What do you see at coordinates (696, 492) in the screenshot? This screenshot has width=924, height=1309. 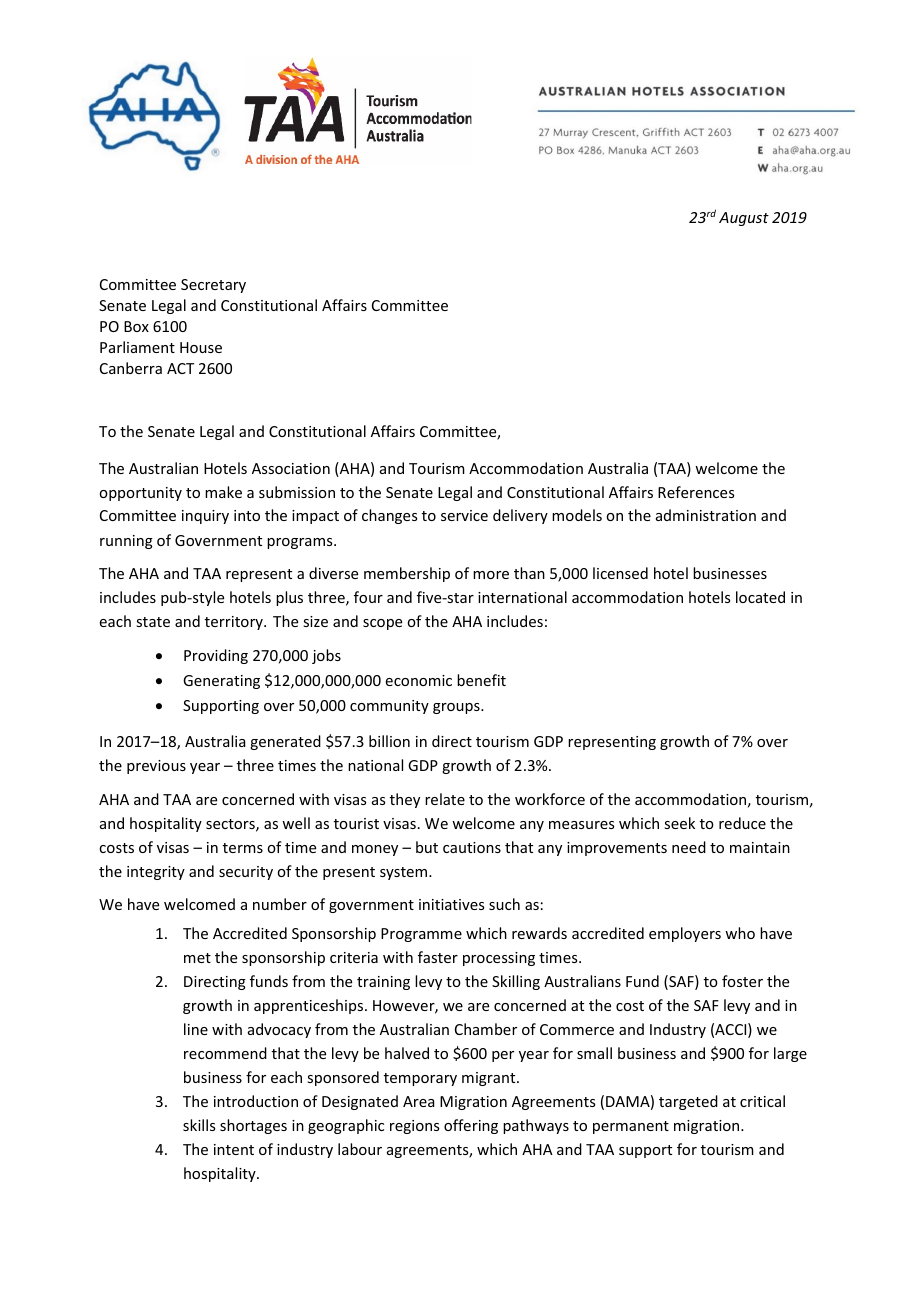 I see `References` at bounding box center [696, 492].
